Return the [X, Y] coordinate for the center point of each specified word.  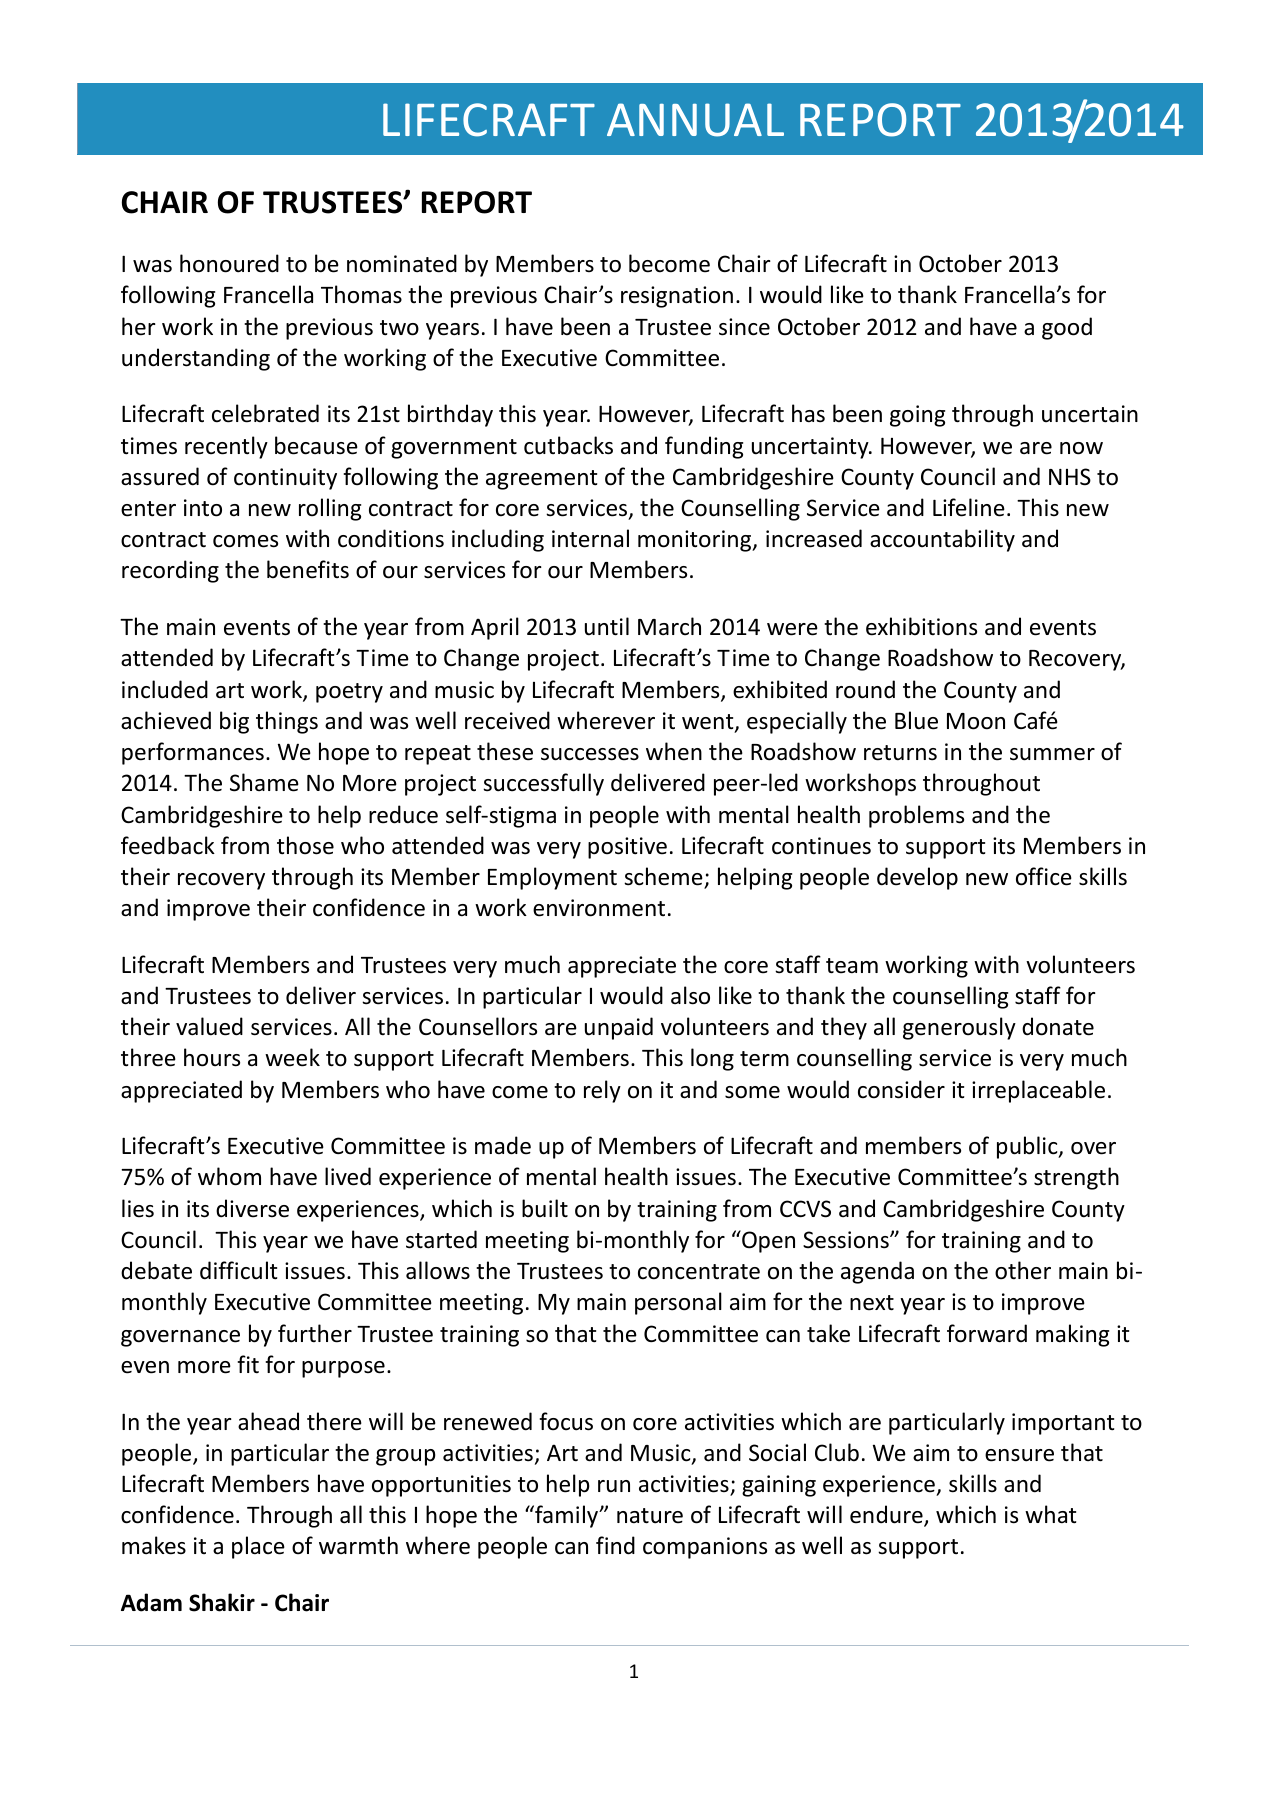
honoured [229, 263]
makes [154, 1545]
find [615, 1545]
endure [887, 1515]
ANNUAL [695, 120]
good [1067, 328]
